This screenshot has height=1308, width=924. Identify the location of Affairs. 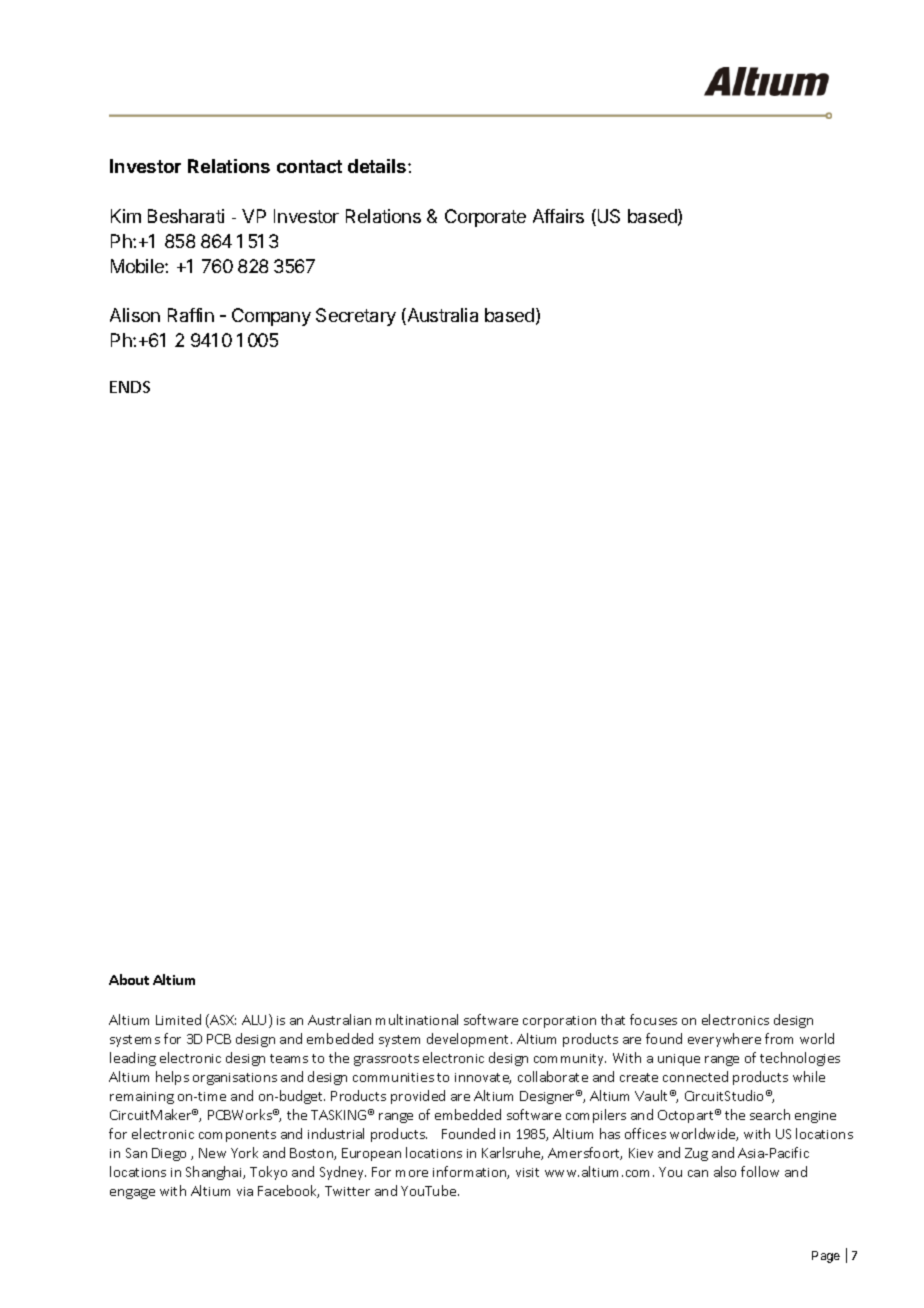
(558, 216).
